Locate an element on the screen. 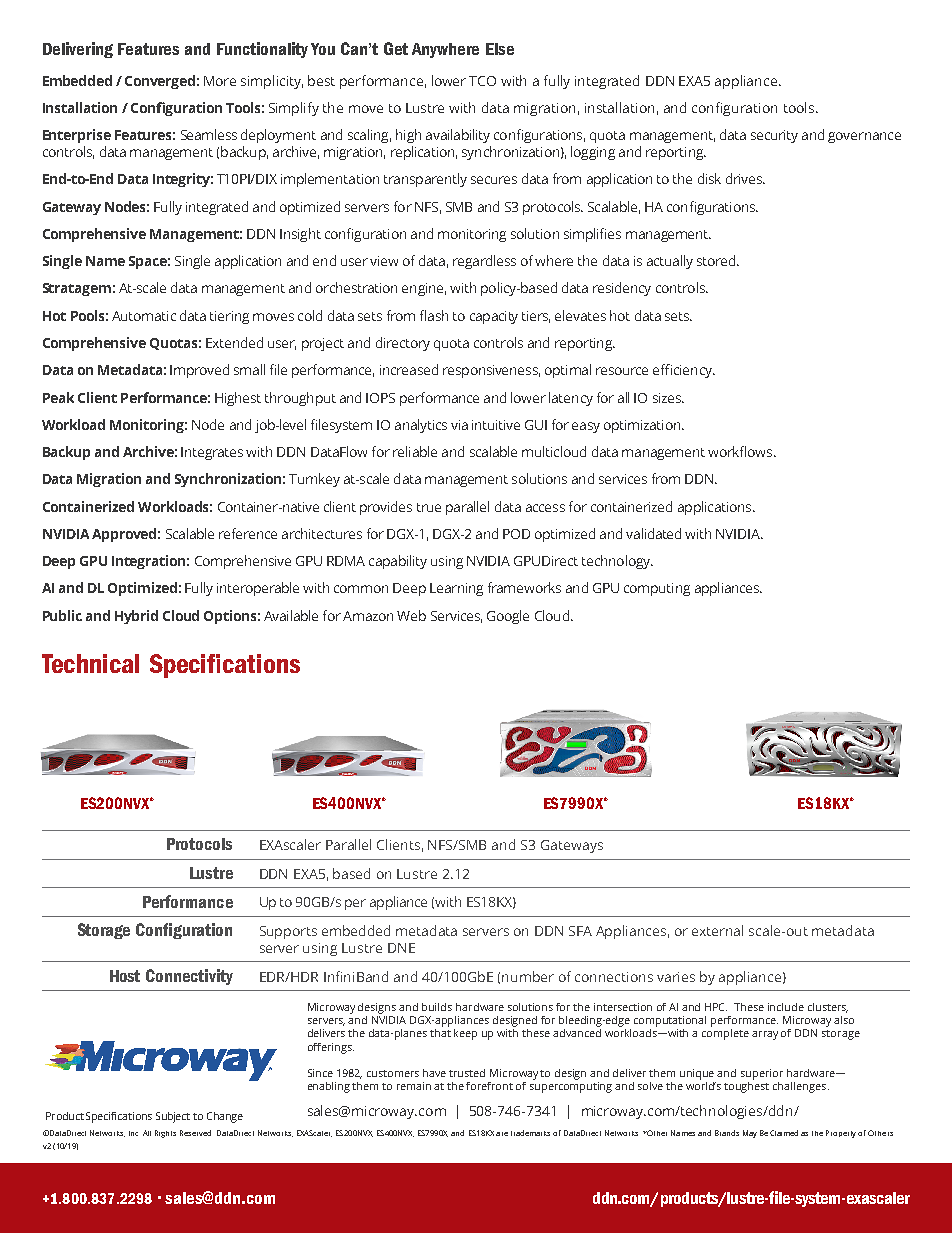 This screenshot has height=1233, width=952. More is located at coordinates (220, 81).
